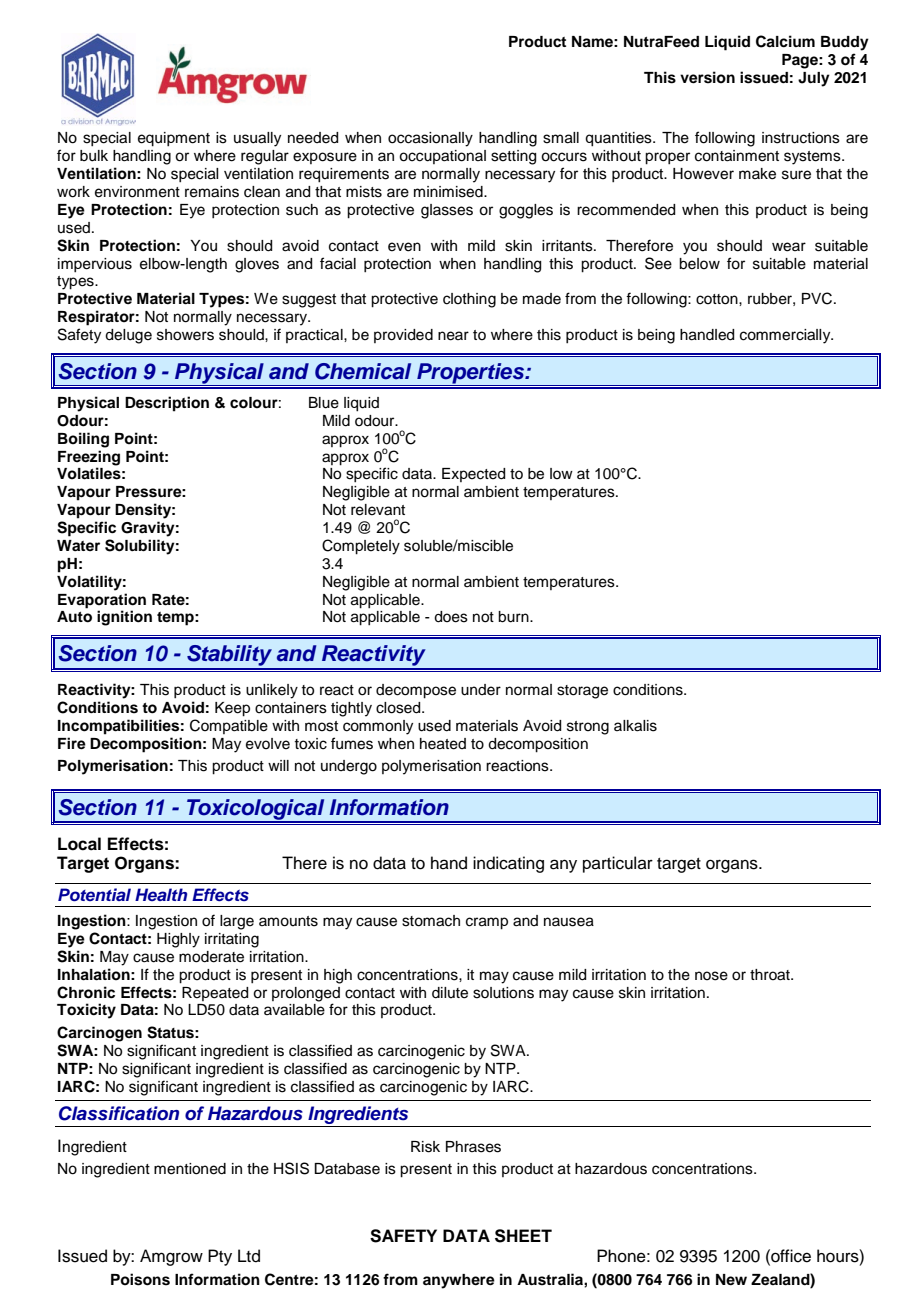  Describe the element at coordinates (140, 1279) in the document. I see `Poisons` at that location.
